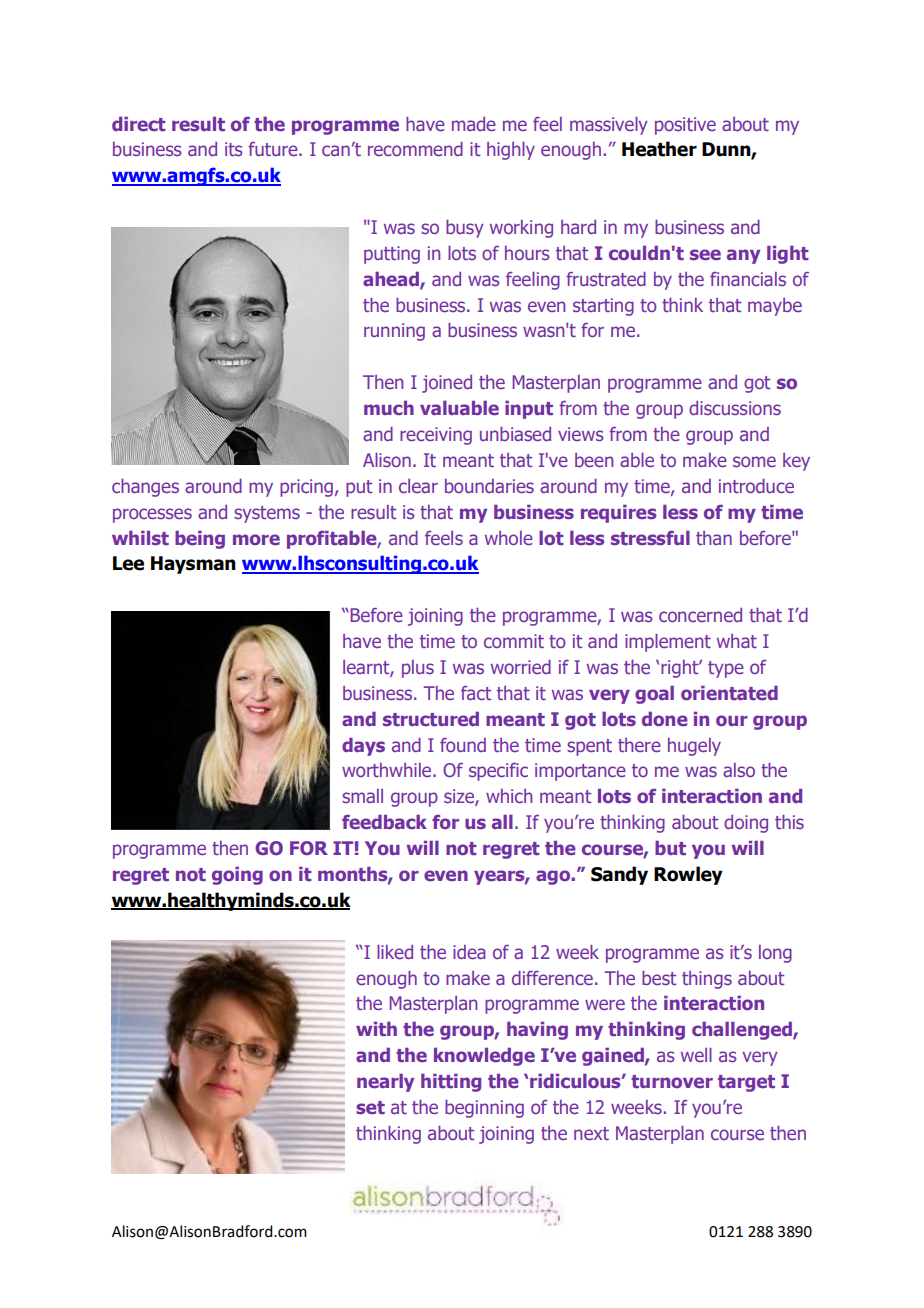 The width and height of the screenshot is (924, 1308). What do you see at coordinates (685, 126) in the screenshot?
I see `positive` at bounding box center [685, 126].
